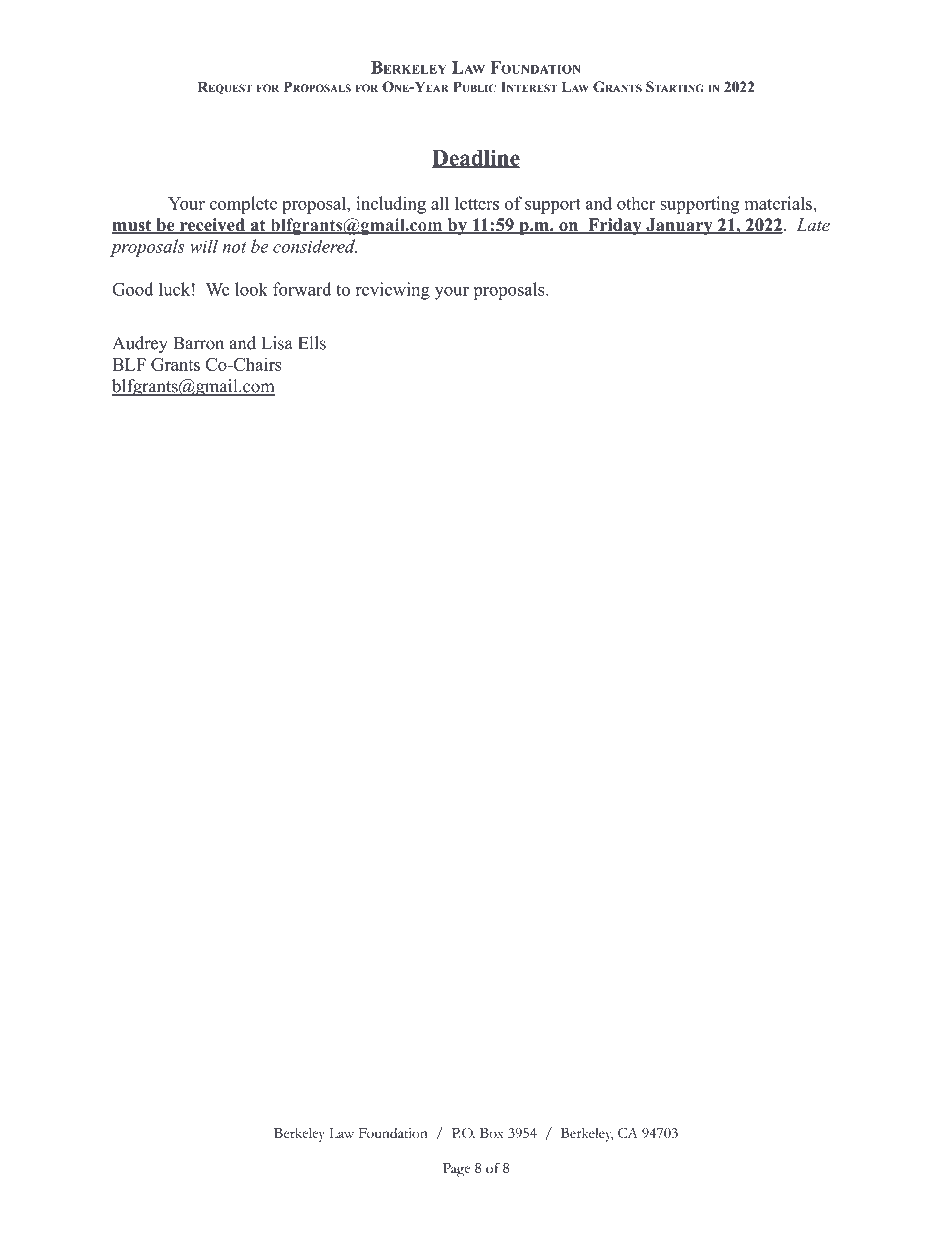 This document has width=952, height=1233. I want to click on January, so click(679, 226).
